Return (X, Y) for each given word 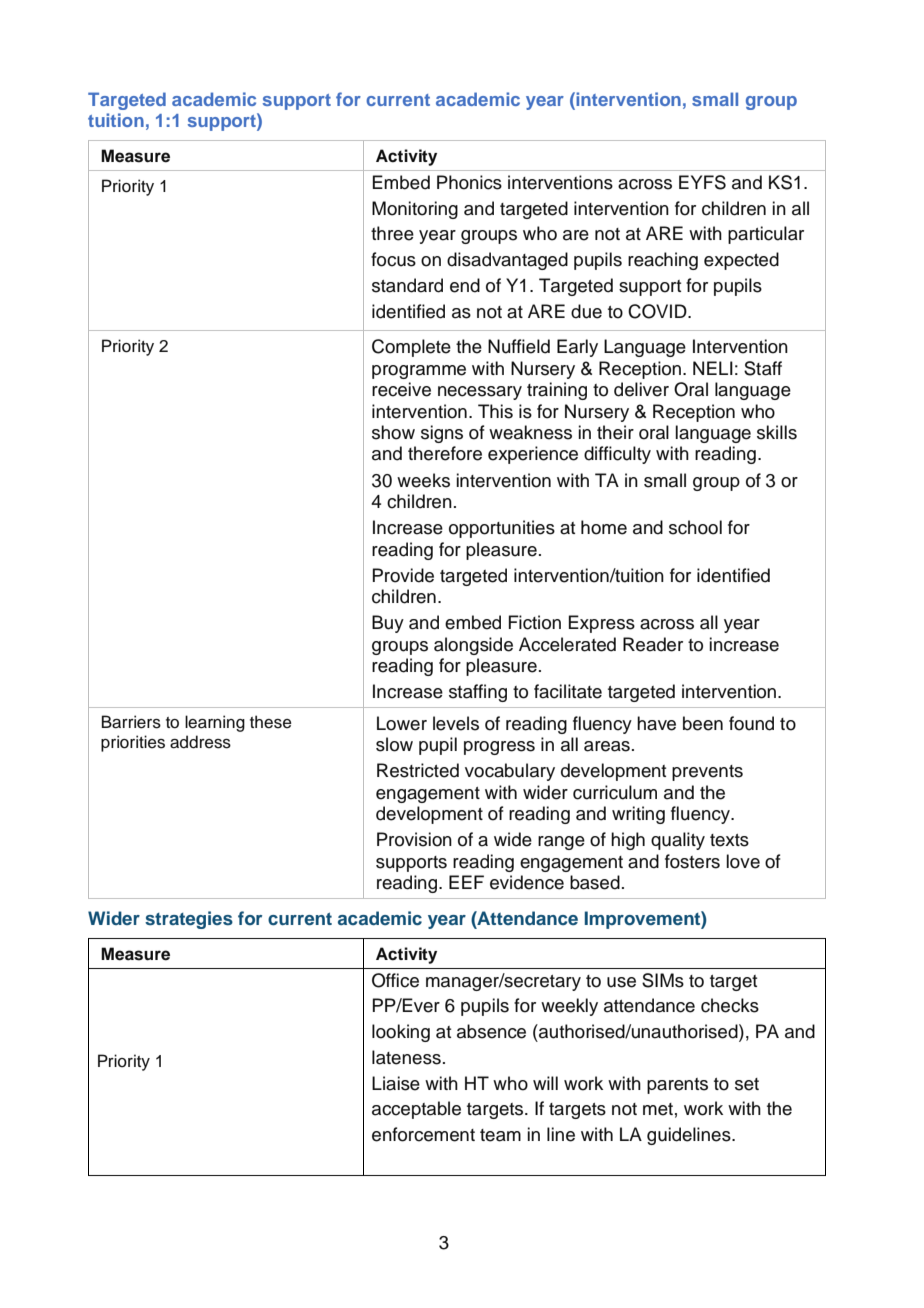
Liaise (396, 1083)
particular (766, 235)
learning (215, 723)
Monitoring (415, 210)
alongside (473, 646)
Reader (653, 644)
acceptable (416, 1110)
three (392, 233)
